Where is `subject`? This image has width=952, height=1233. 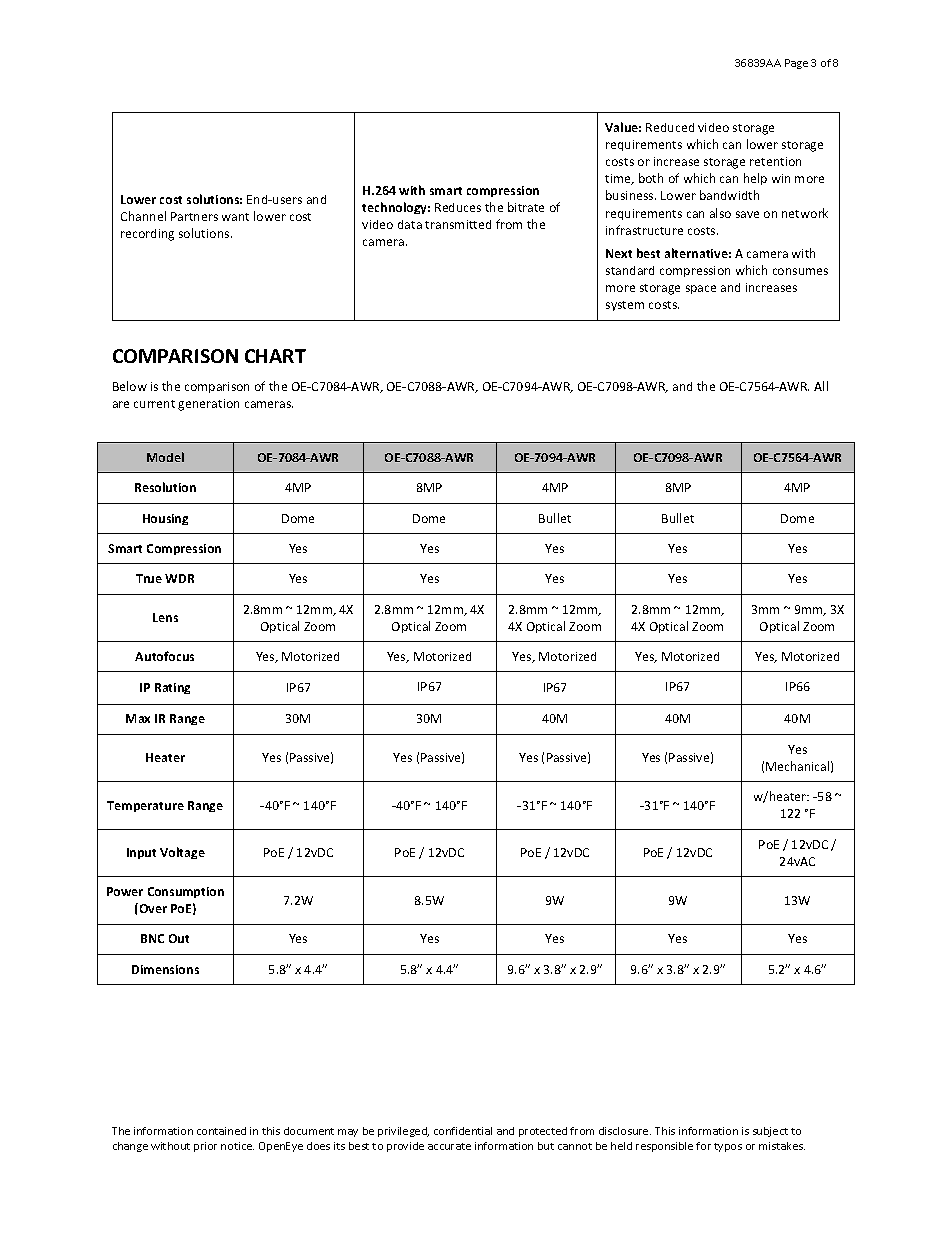 subject is located at coordinates (770, 1132).
